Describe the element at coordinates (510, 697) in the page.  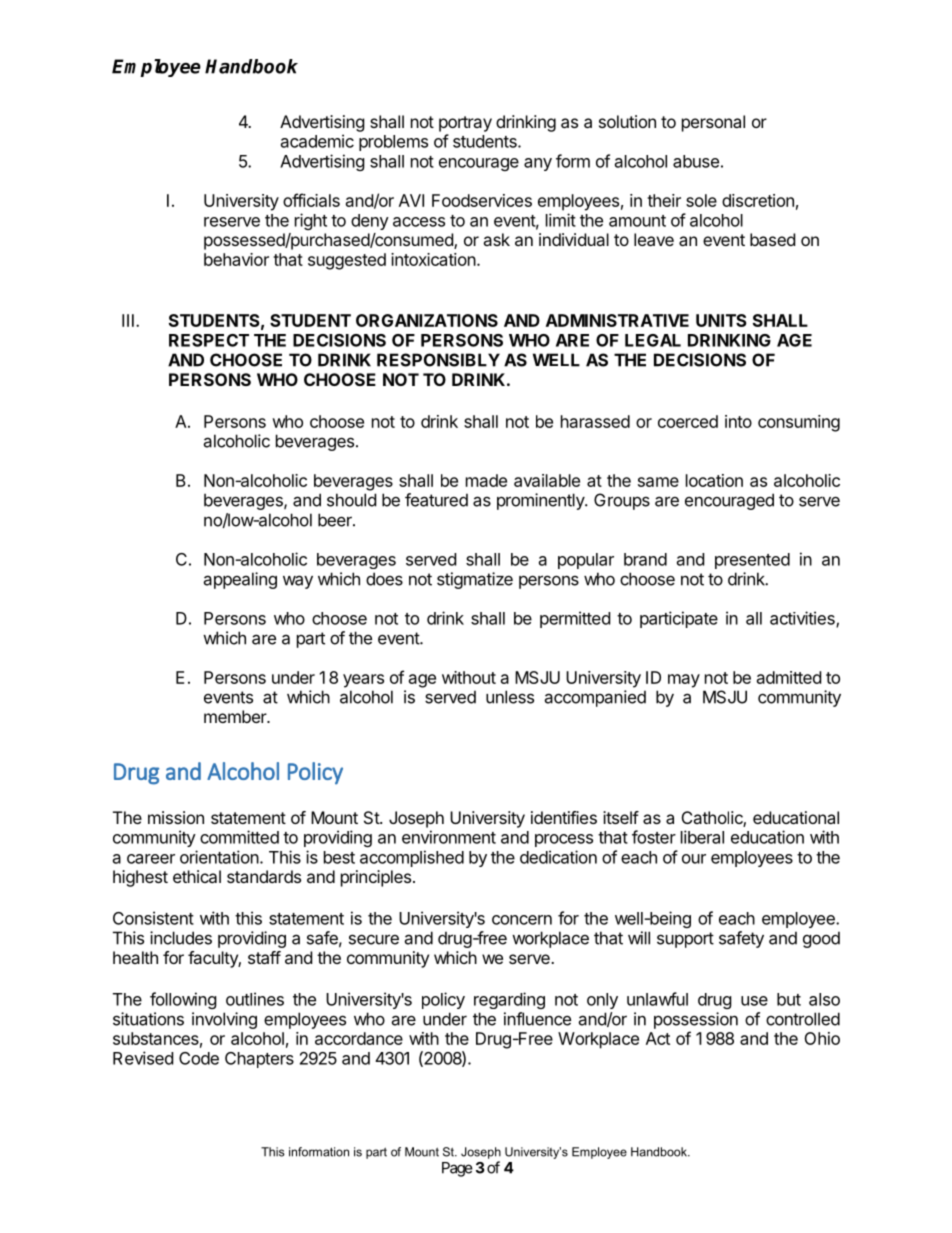
I see `unless` at that location.
